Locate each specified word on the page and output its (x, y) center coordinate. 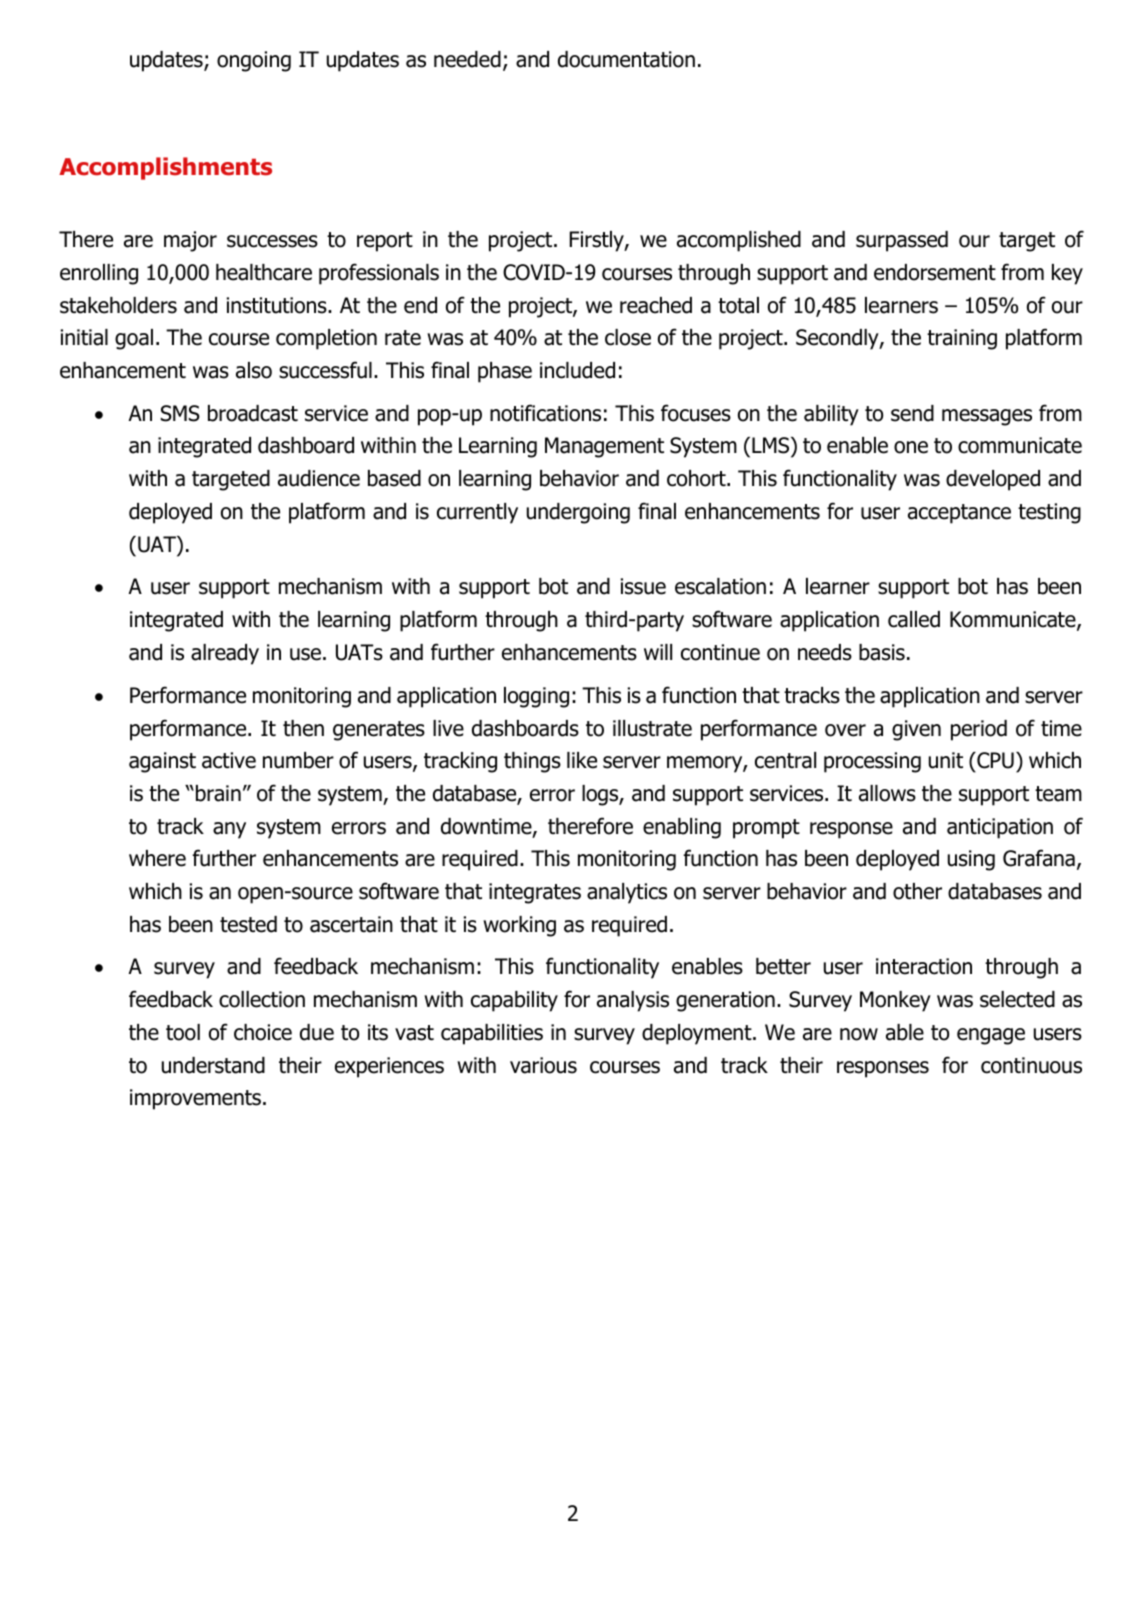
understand (213, 1065)
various (543, 1065)
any (229, 830)
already (225, 654)
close (628, 337)
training (962, 339)
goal (134, 339)
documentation (626, 59)
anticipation (1000, 828)
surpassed (902, 241)
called (914, 619)
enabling (682, 828)
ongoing (254, 61)
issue (643, 586)
